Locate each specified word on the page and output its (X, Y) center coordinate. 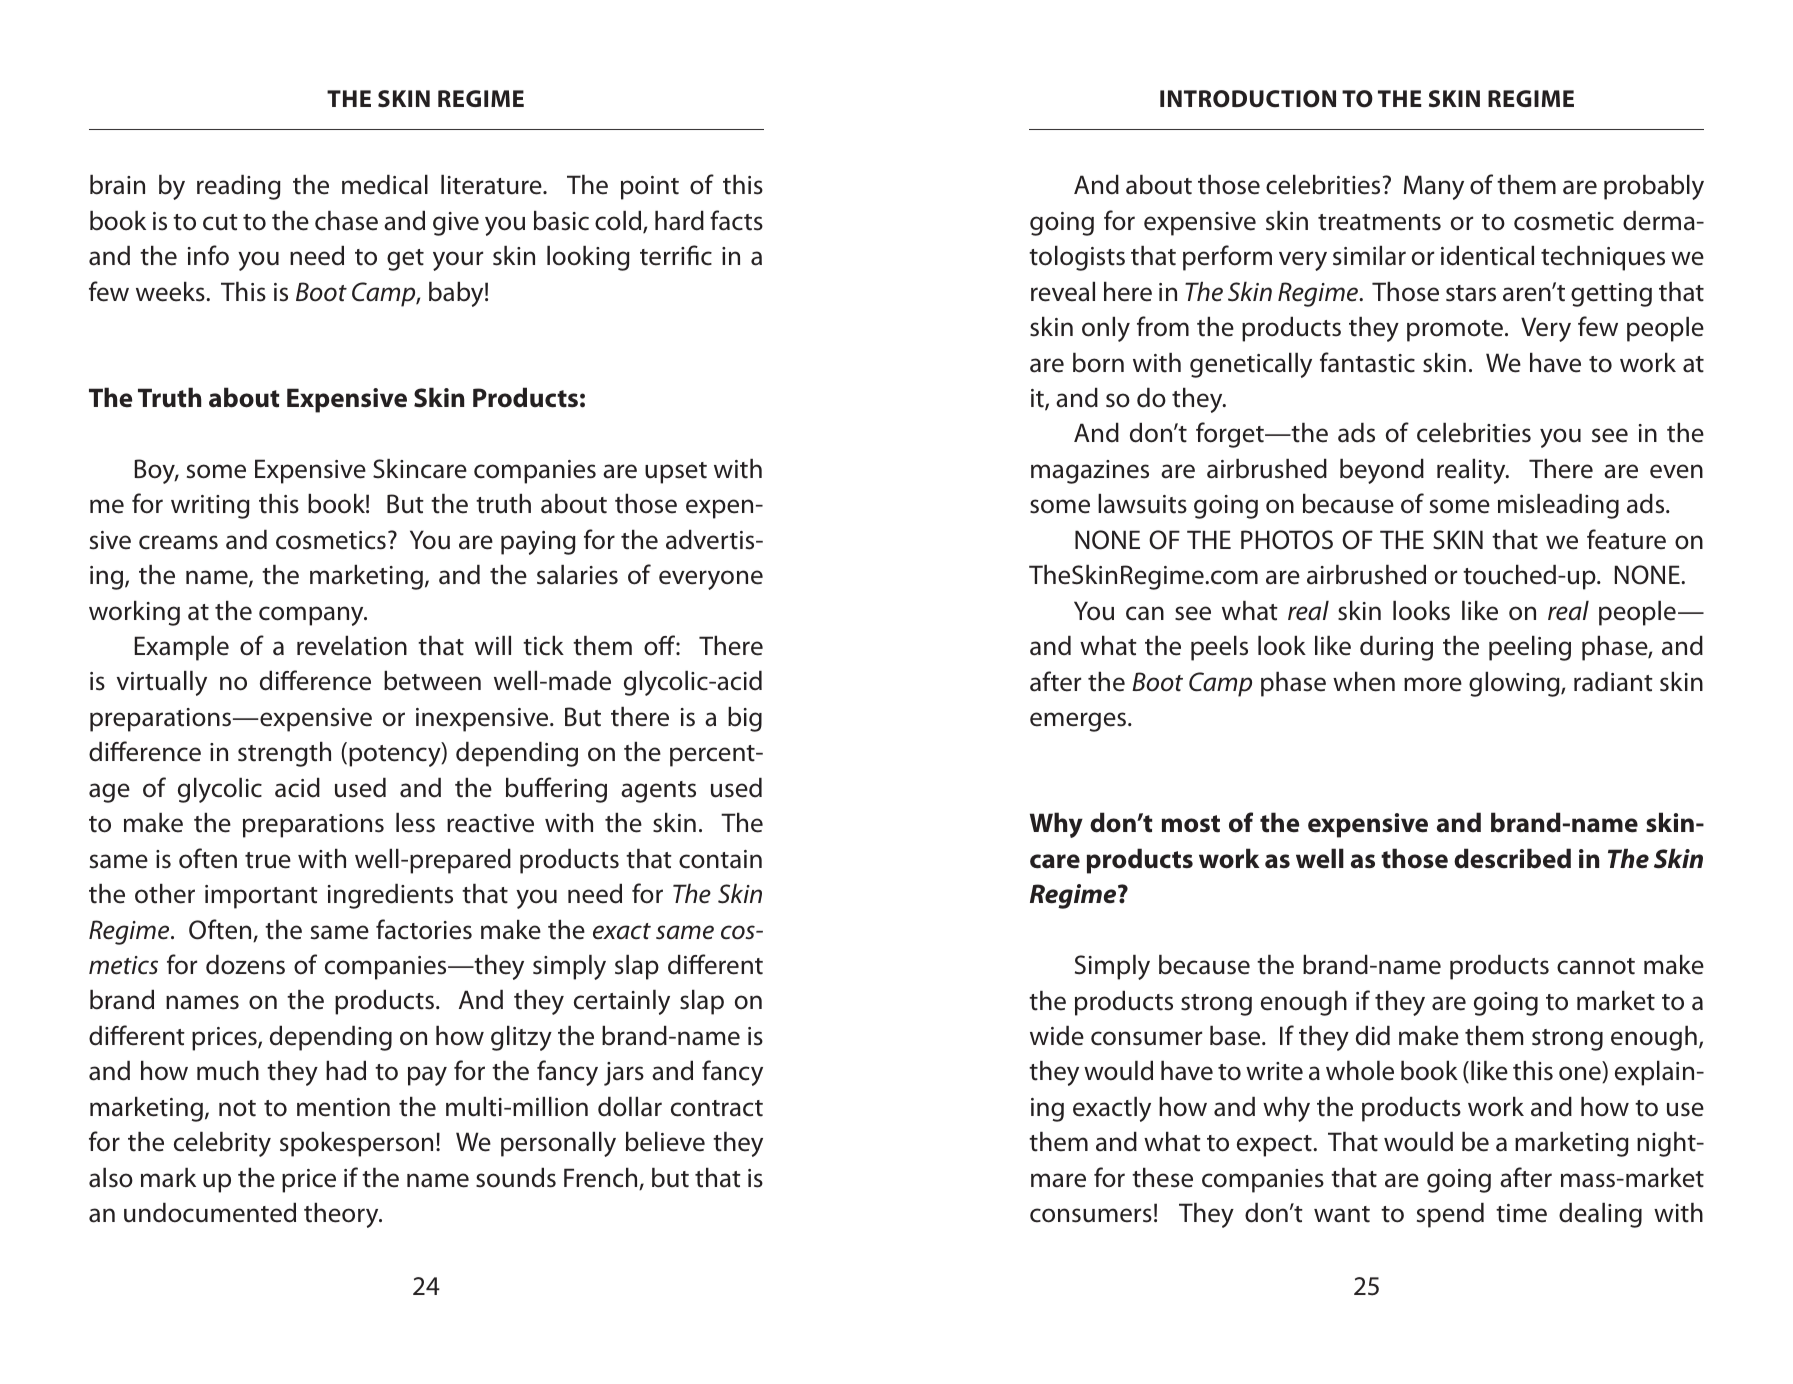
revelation (352, 646)
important (261, 897)
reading (239, 187)
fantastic (1367, 362)
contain (720, 859)
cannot (1596, 966)
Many (1434, 187)
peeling (1530, 648)
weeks (171, 292)
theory (342, 1215)
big (745, 719)
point (650, 188)
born (1098, 363)
